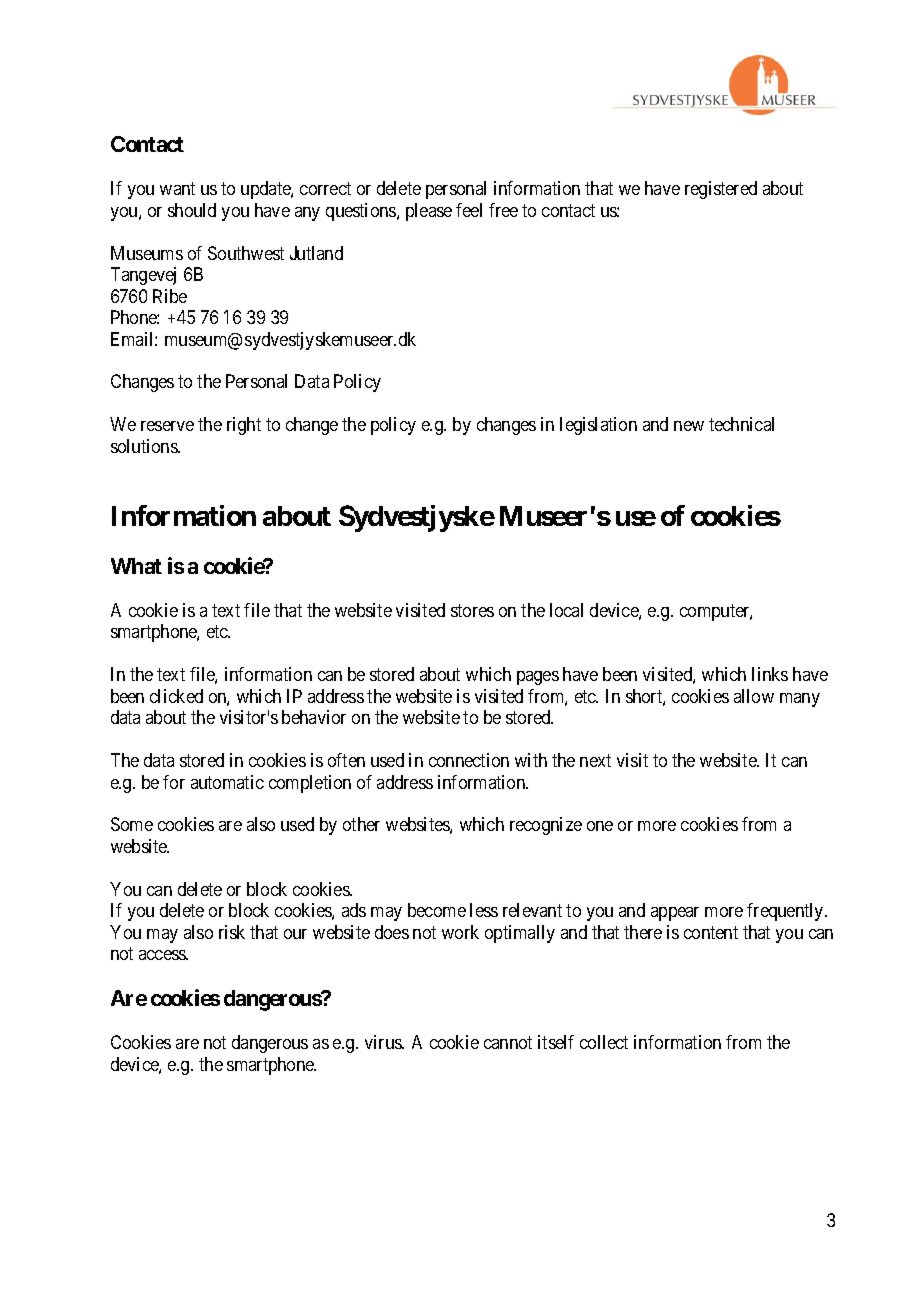 The width and height of the screenshot is (924, 1308). I want to click on should, so click(192, 210).
